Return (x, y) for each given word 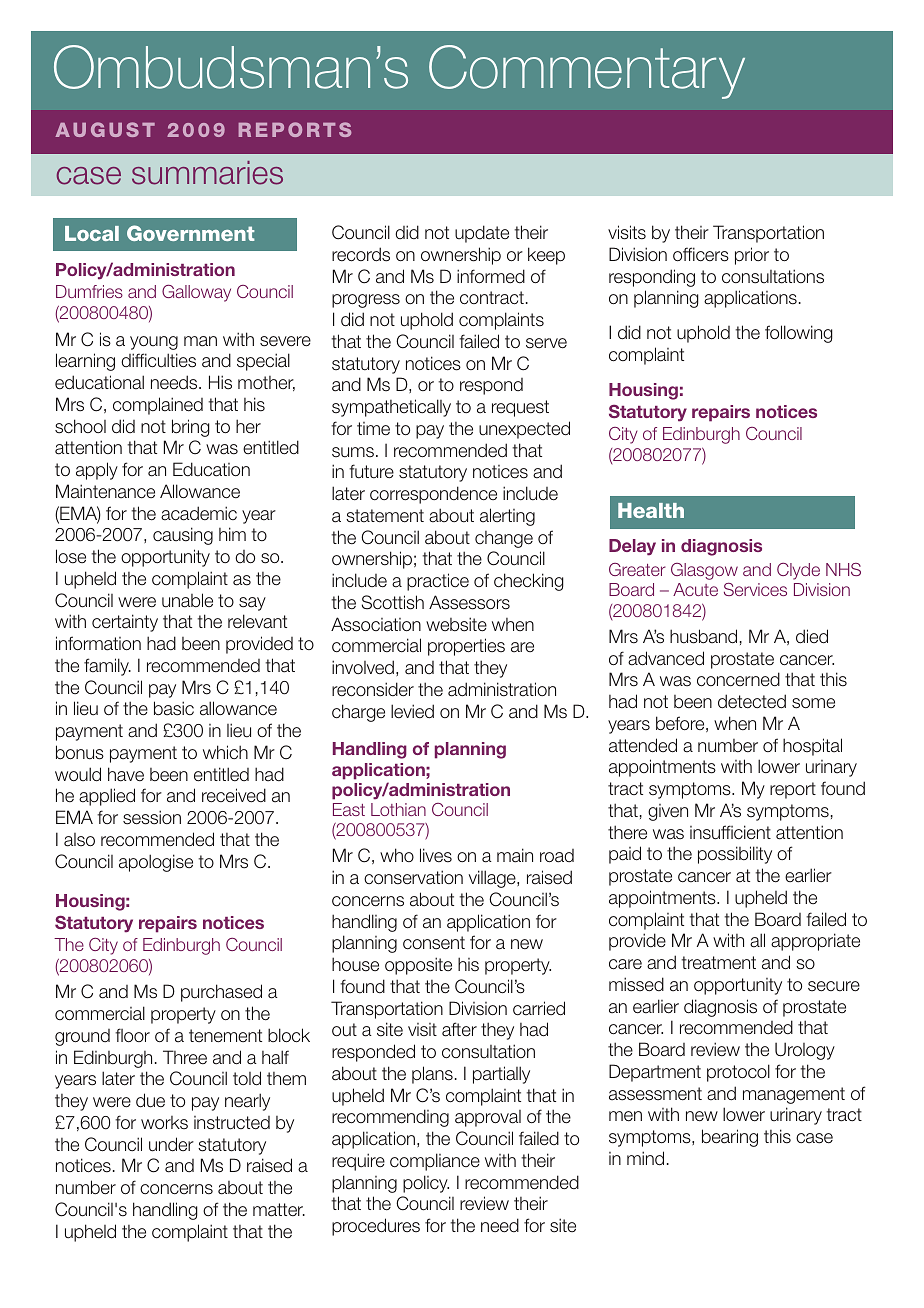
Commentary (587, 72)
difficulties (158, 360)
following (799, 334)
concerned (738, 679)
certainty (125, 623)
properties (466, 647)
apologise (156, 863)
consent (434, 943)
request (520, 408)
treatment (718, 963)
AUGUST (105, 129)
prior (752, 256)
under (171, 1144)
